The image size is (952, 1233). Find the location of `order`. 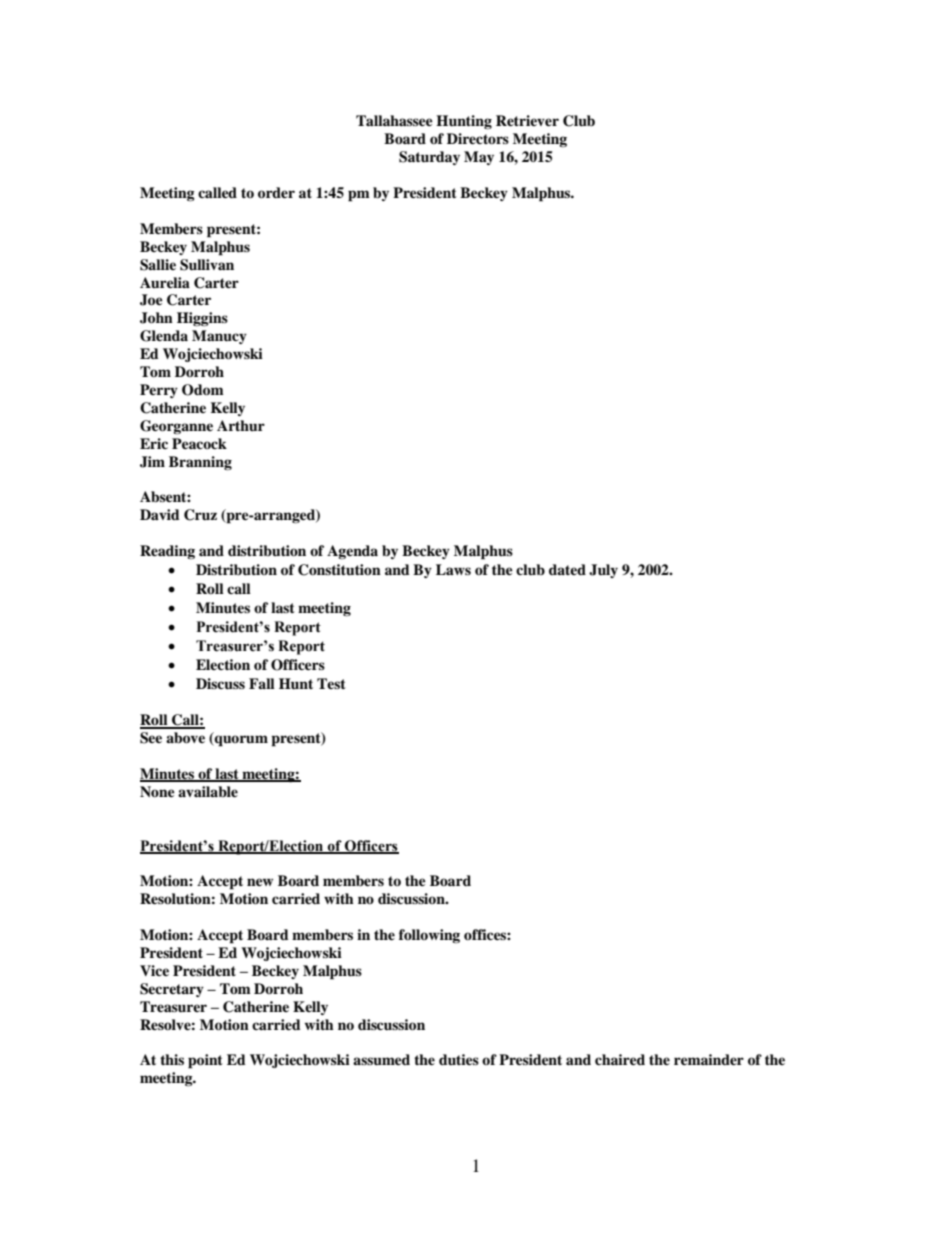

order is located at coordinates (276, 193).
